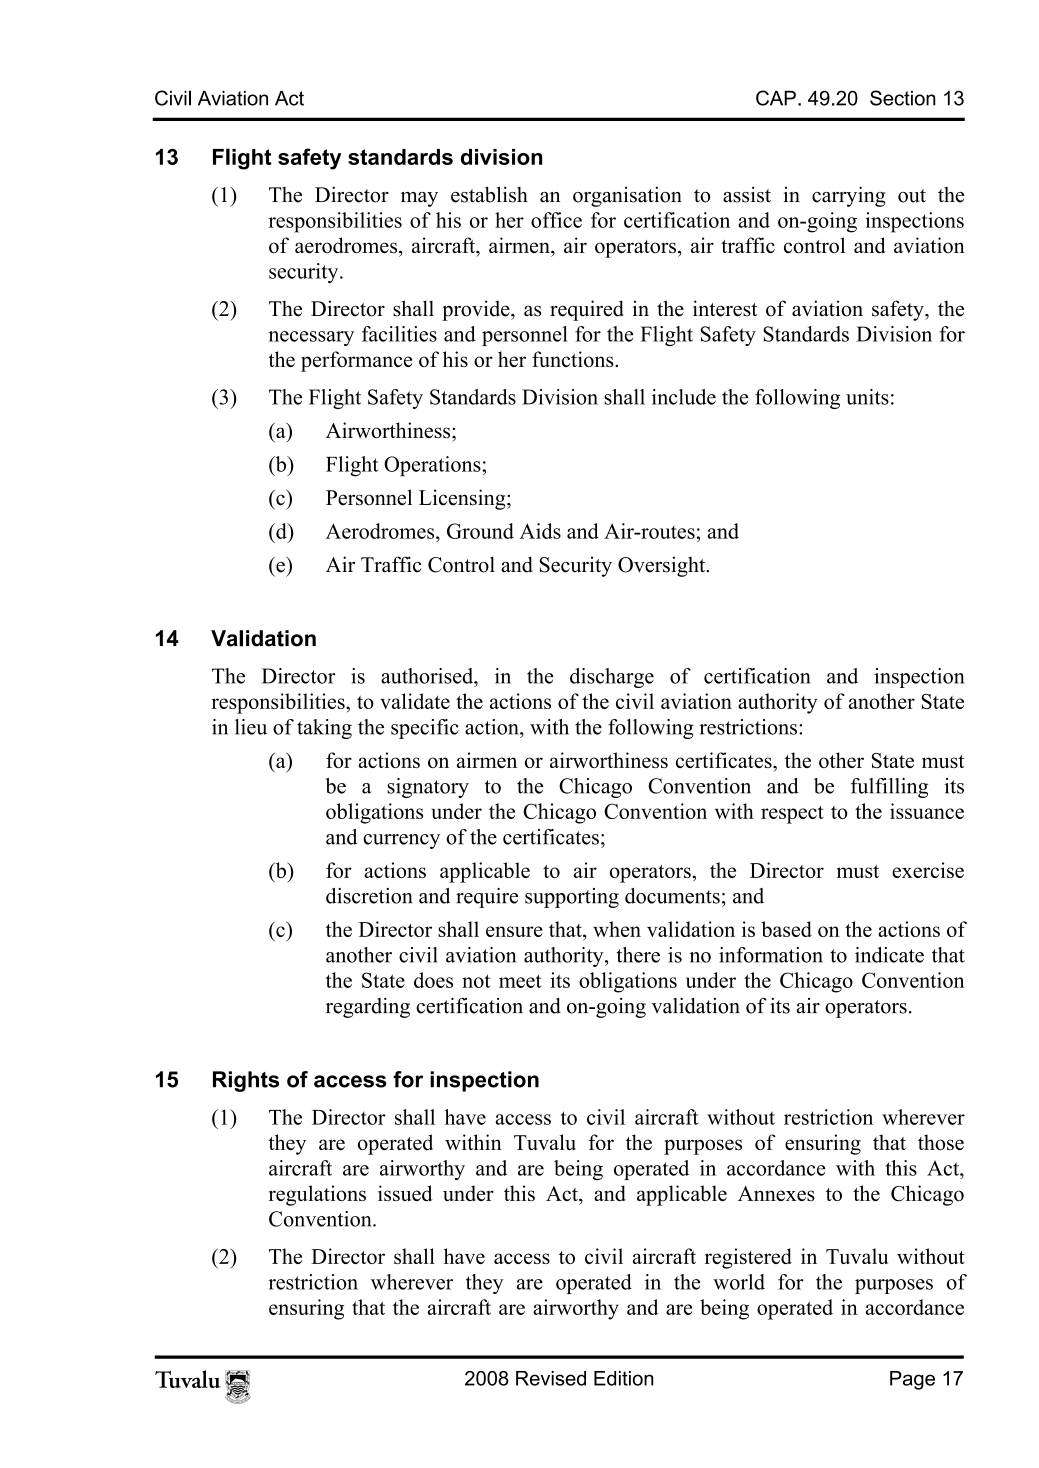 The width and height of the image is (1039, 1468). What do you see at coordinates (627, 196) in the image?
I see `organisation` at bounding box center [627, 196].
